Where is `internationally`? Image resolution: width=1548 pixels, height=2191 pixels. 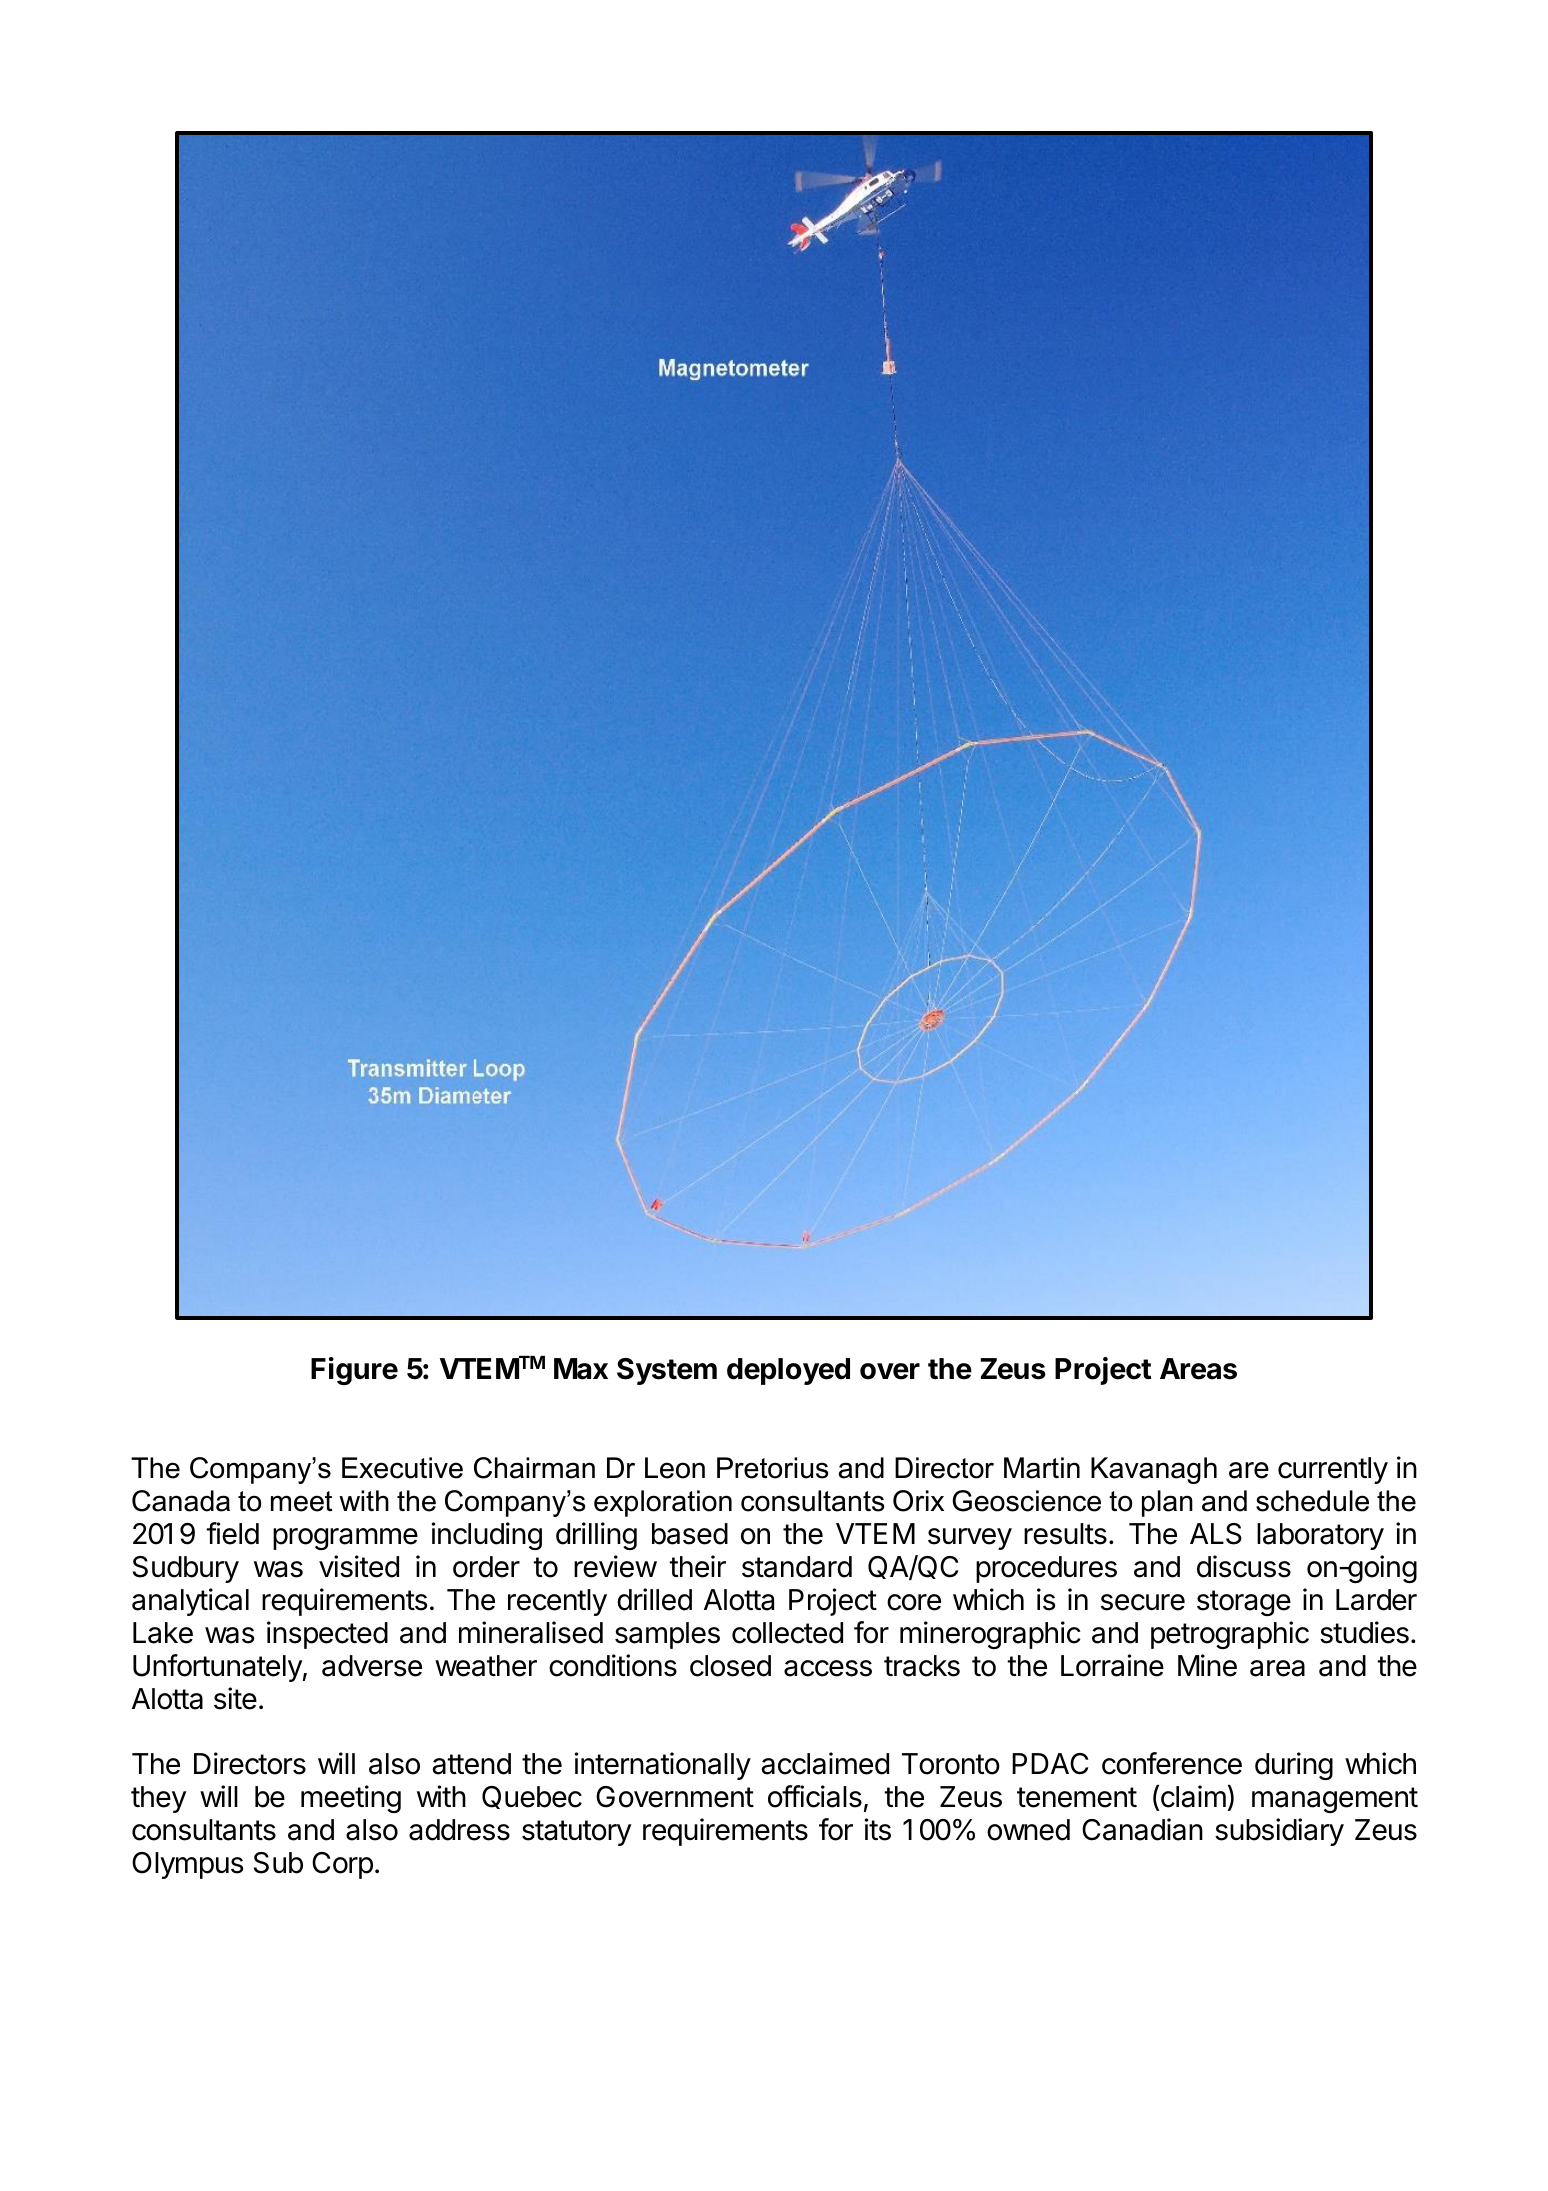 internationally is located at coordinates (663, 1766).
